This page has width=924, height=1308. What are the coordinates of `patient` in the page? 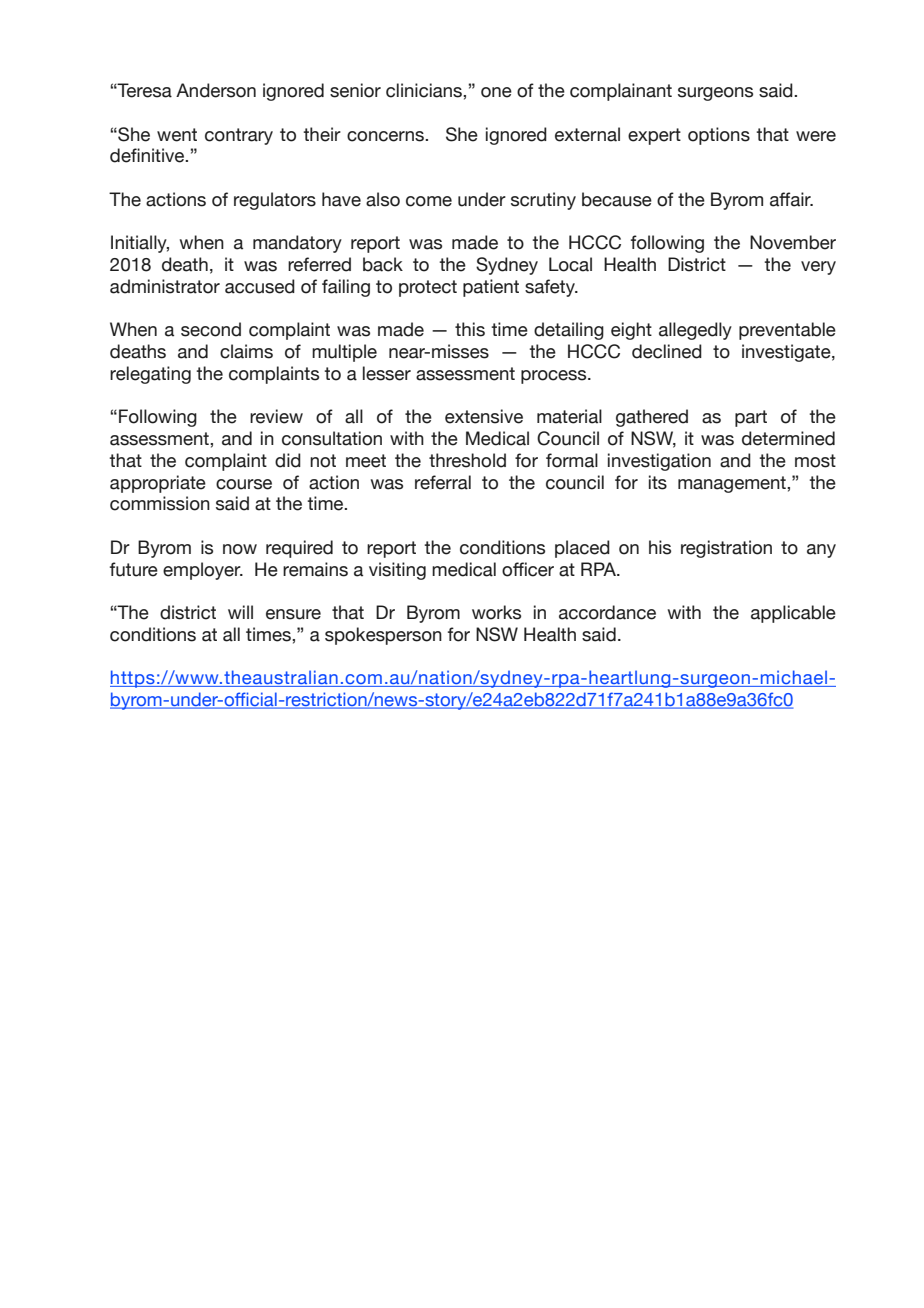 It's located at (491, 288).
